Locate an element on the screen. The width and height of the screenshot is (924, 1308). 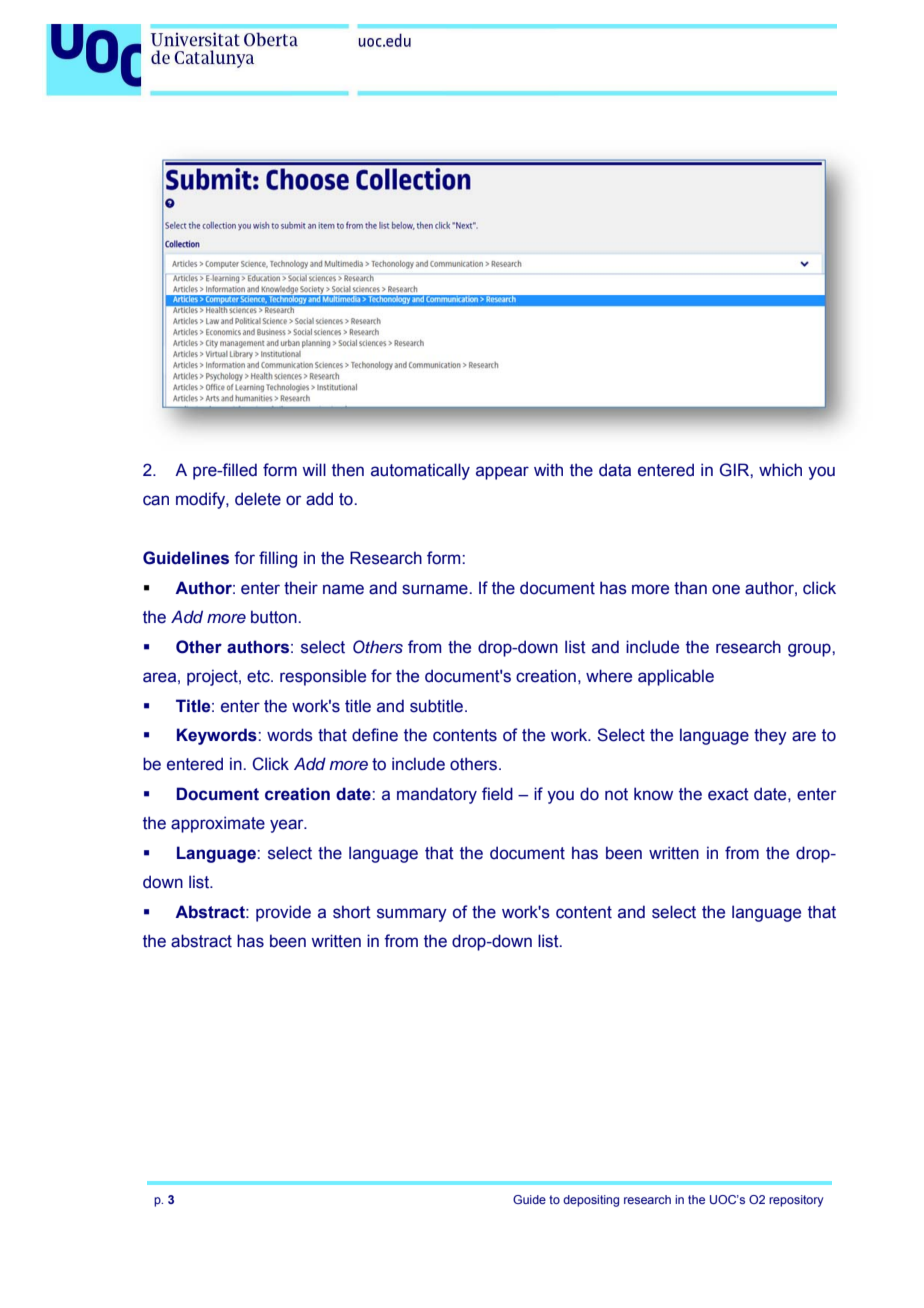
field is located at coordinates (497, 794).
